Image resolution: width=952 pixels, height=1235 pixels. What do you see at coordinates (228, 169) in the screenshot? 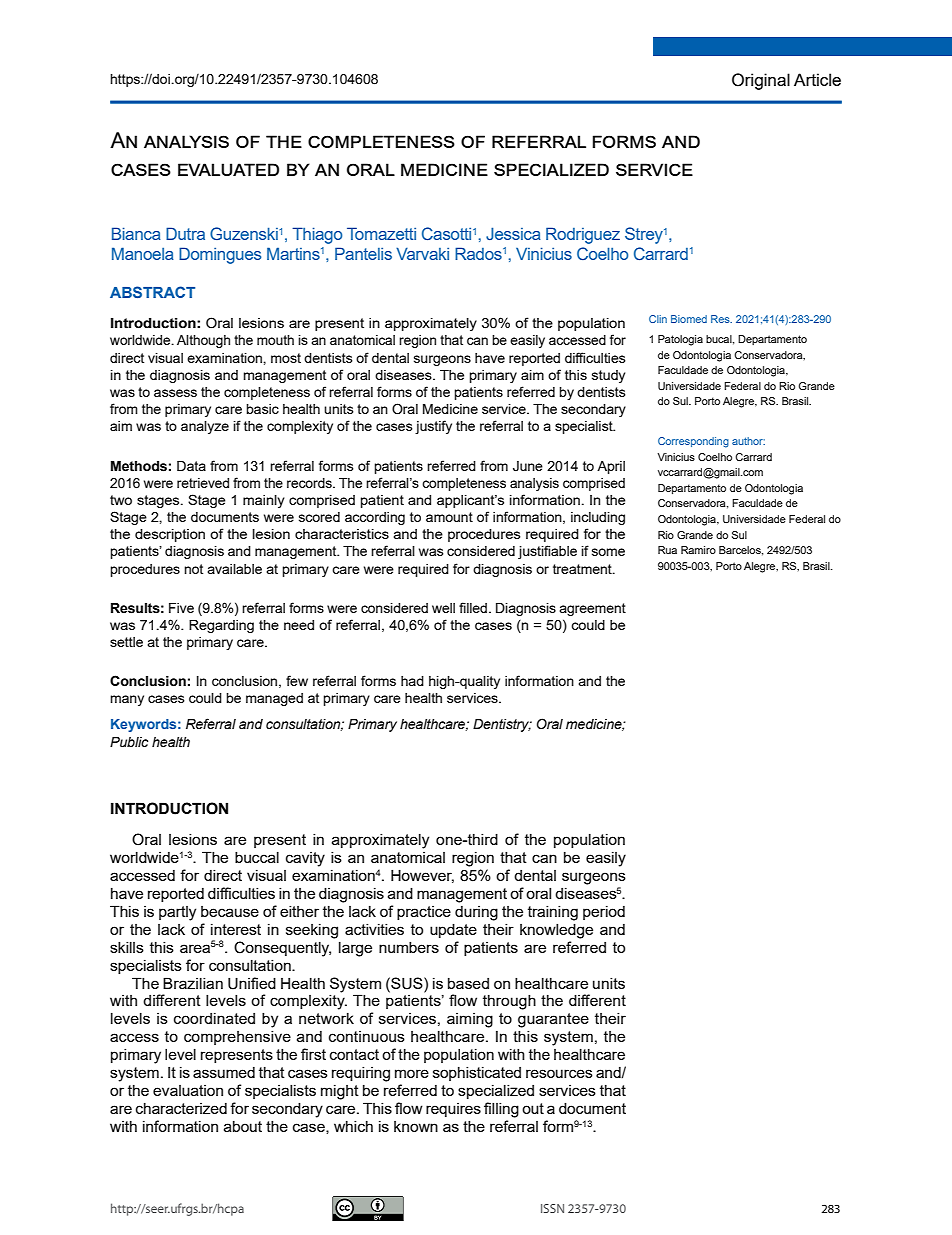
I see `evaluated` at bounding box center [228, 169].
